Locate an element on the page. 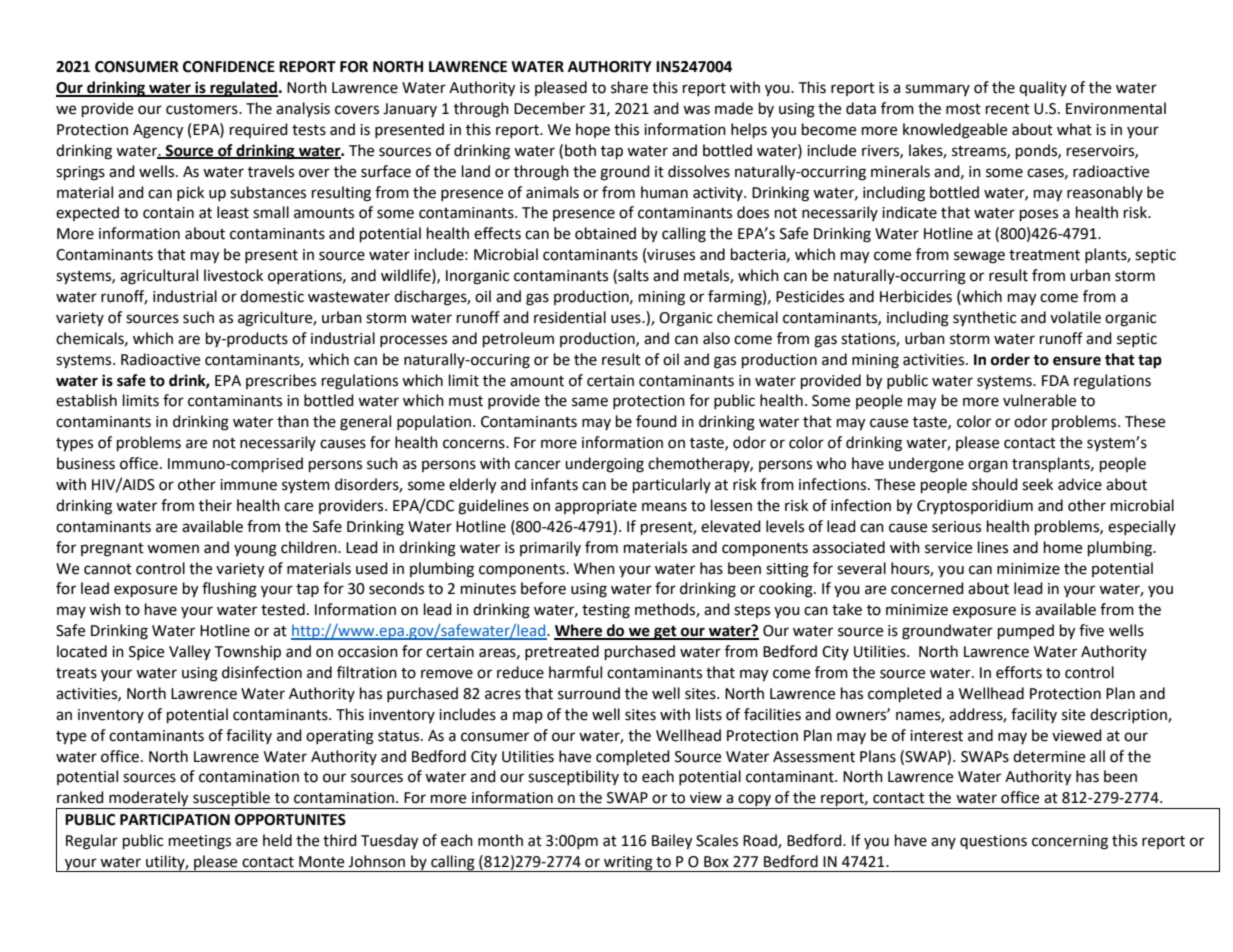 Image resolution: width=1233 pixels, height=952 pixels. regulated is located at coordinates (243, 89).
